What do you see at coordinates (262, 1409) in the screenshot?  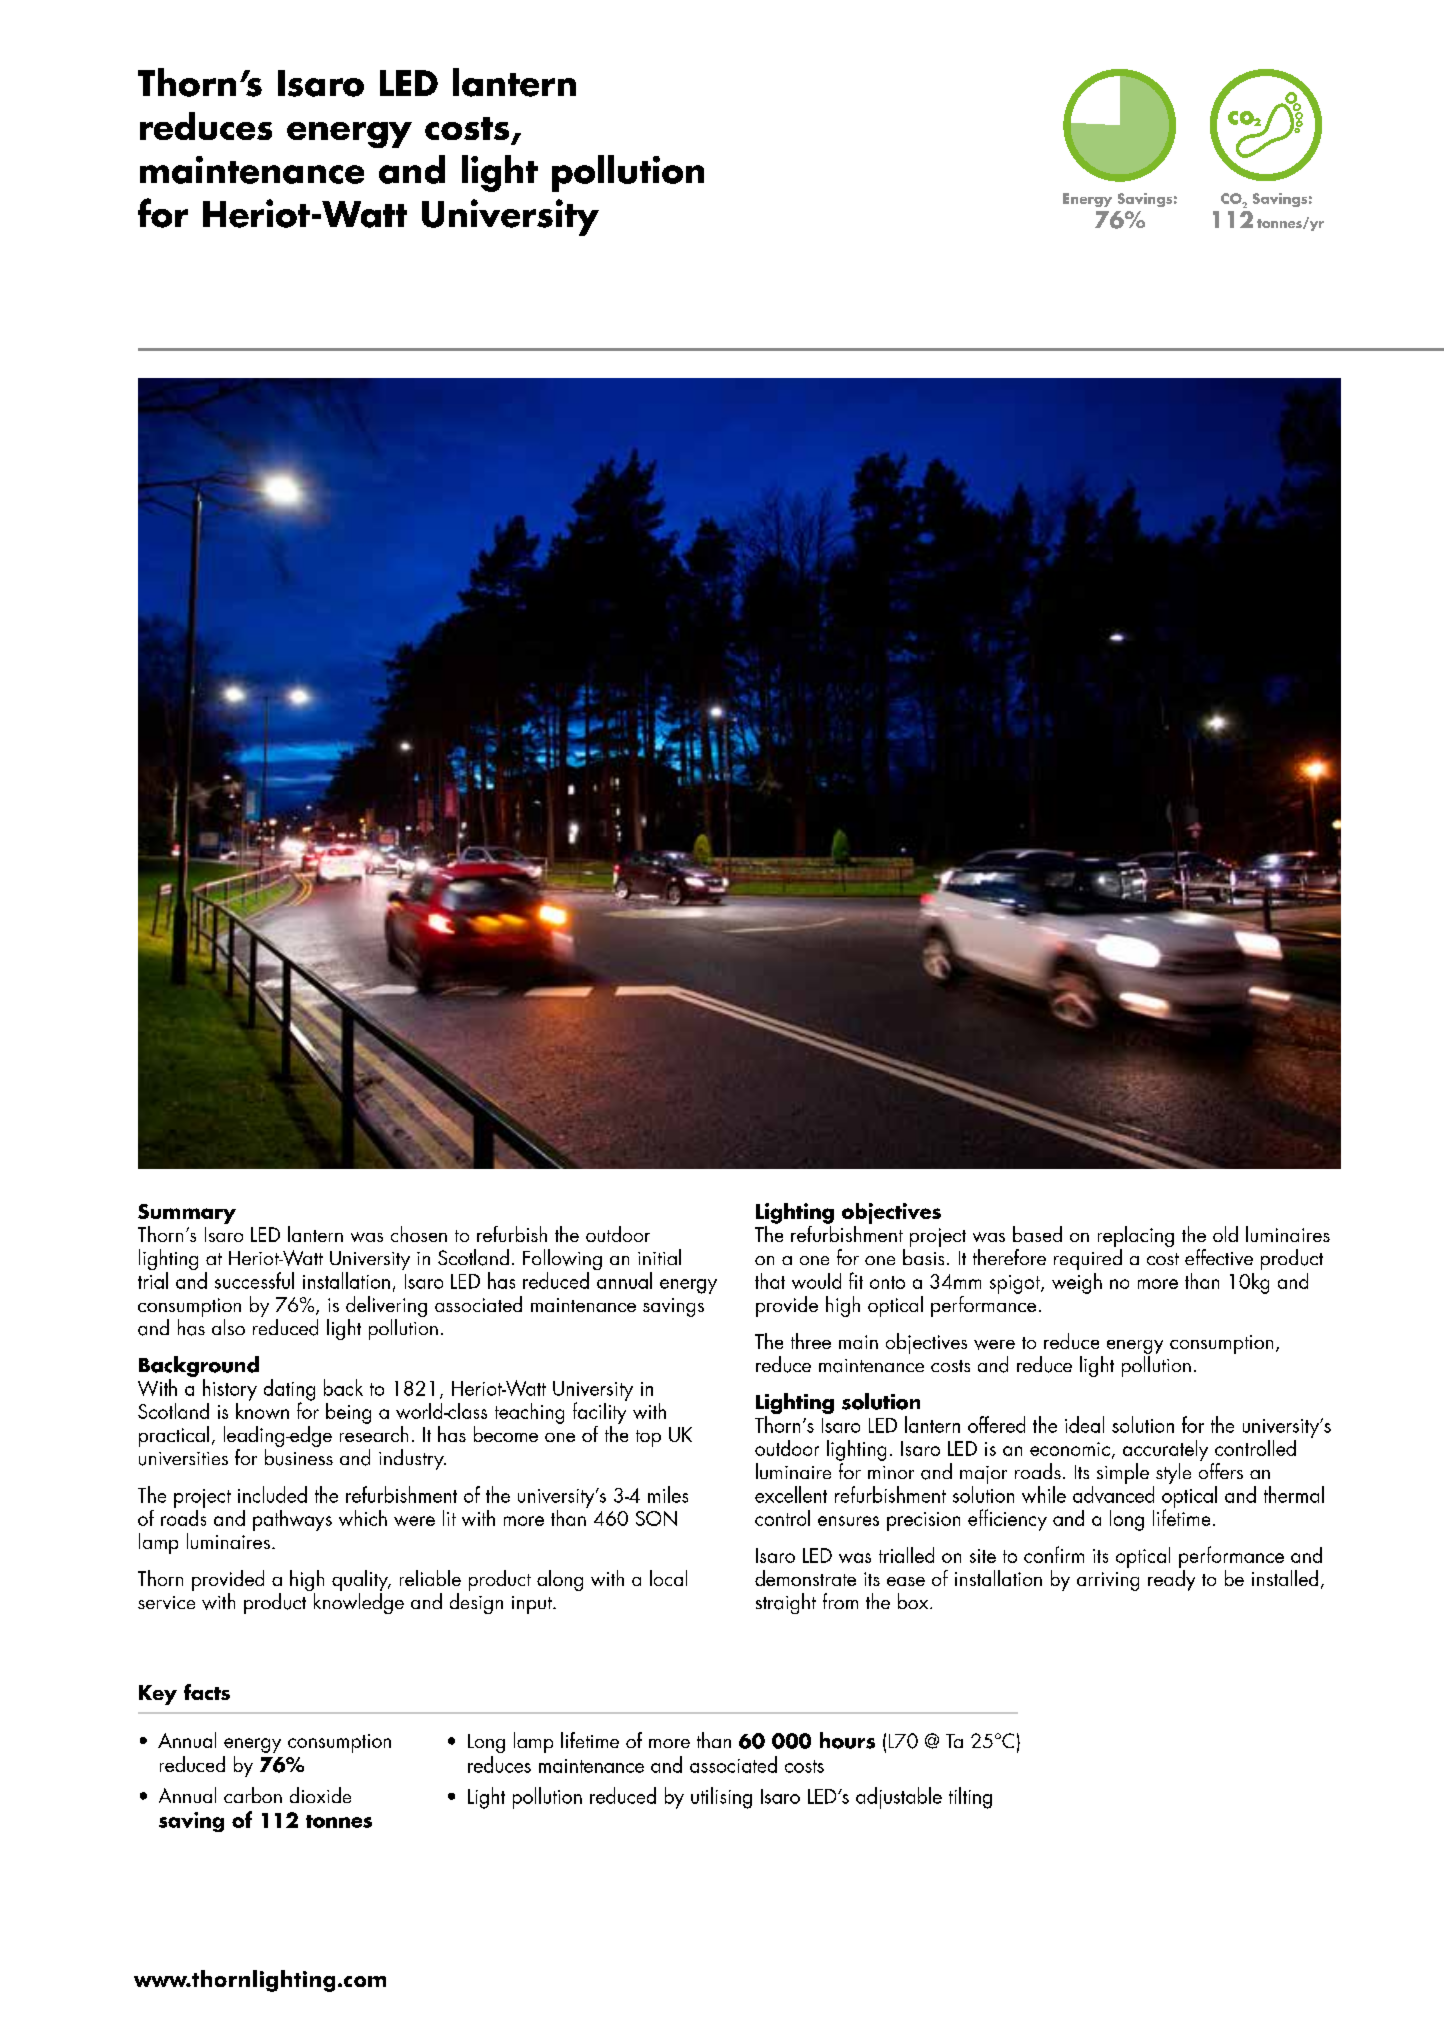 I see `known` at bounding box center [262, 1409].
